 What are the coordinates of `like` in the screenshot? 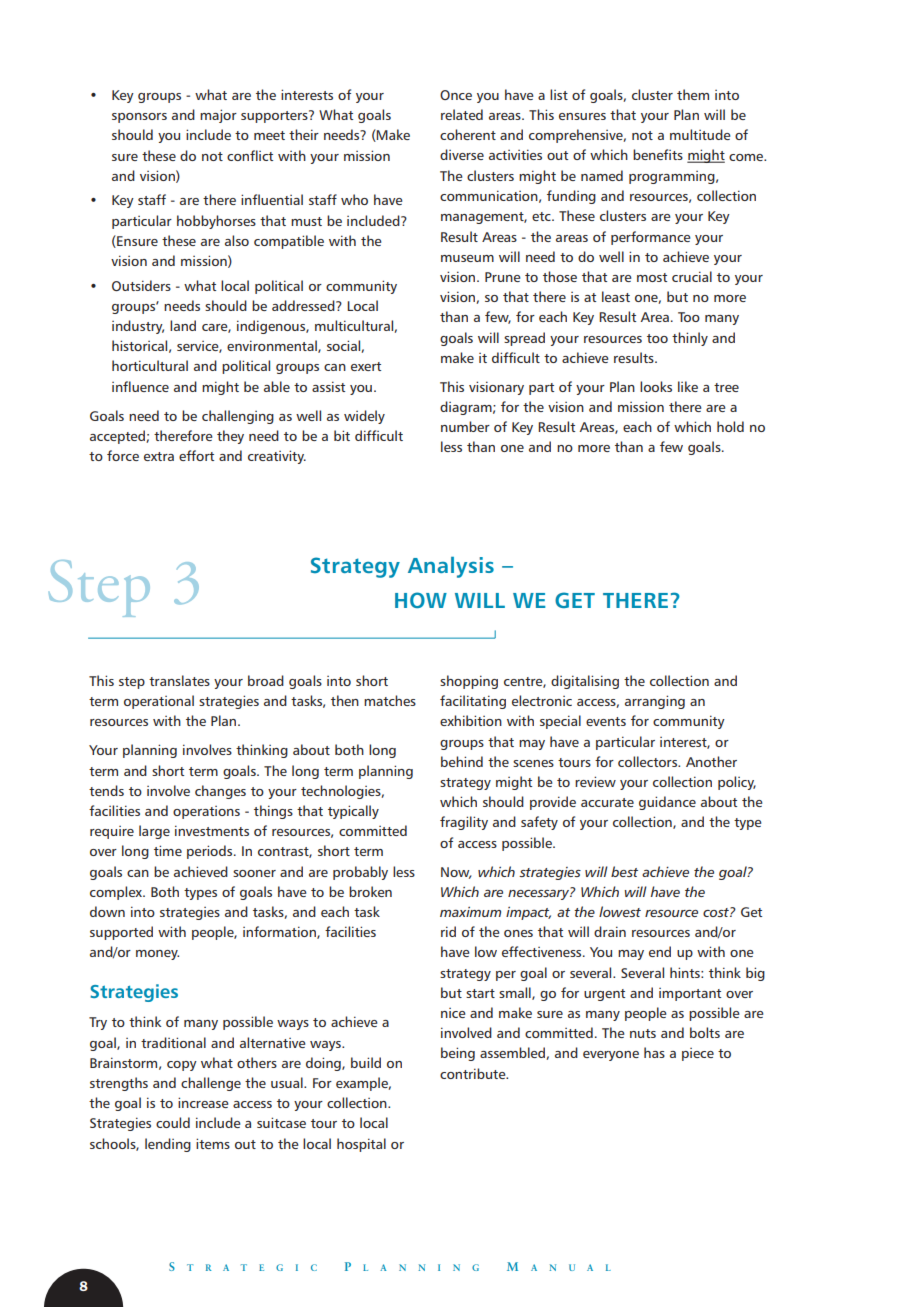 It's located at (688, 386).
